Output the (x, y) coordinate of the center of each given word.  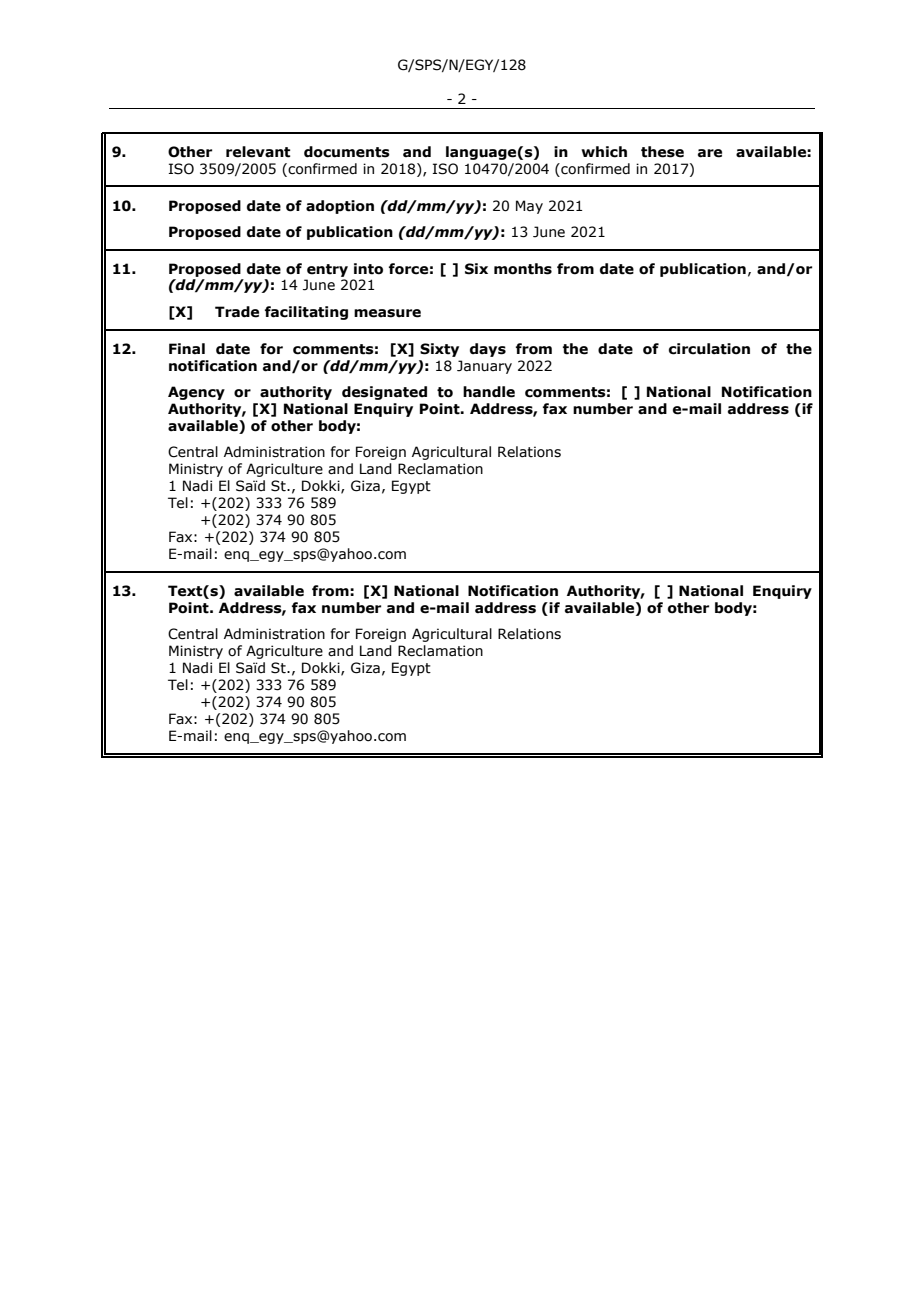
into (368, 269)
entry (327, 270)
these (662, 152)
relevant (258, 152)
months (523, 269)
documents (347, 152)
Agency (196, 393)
